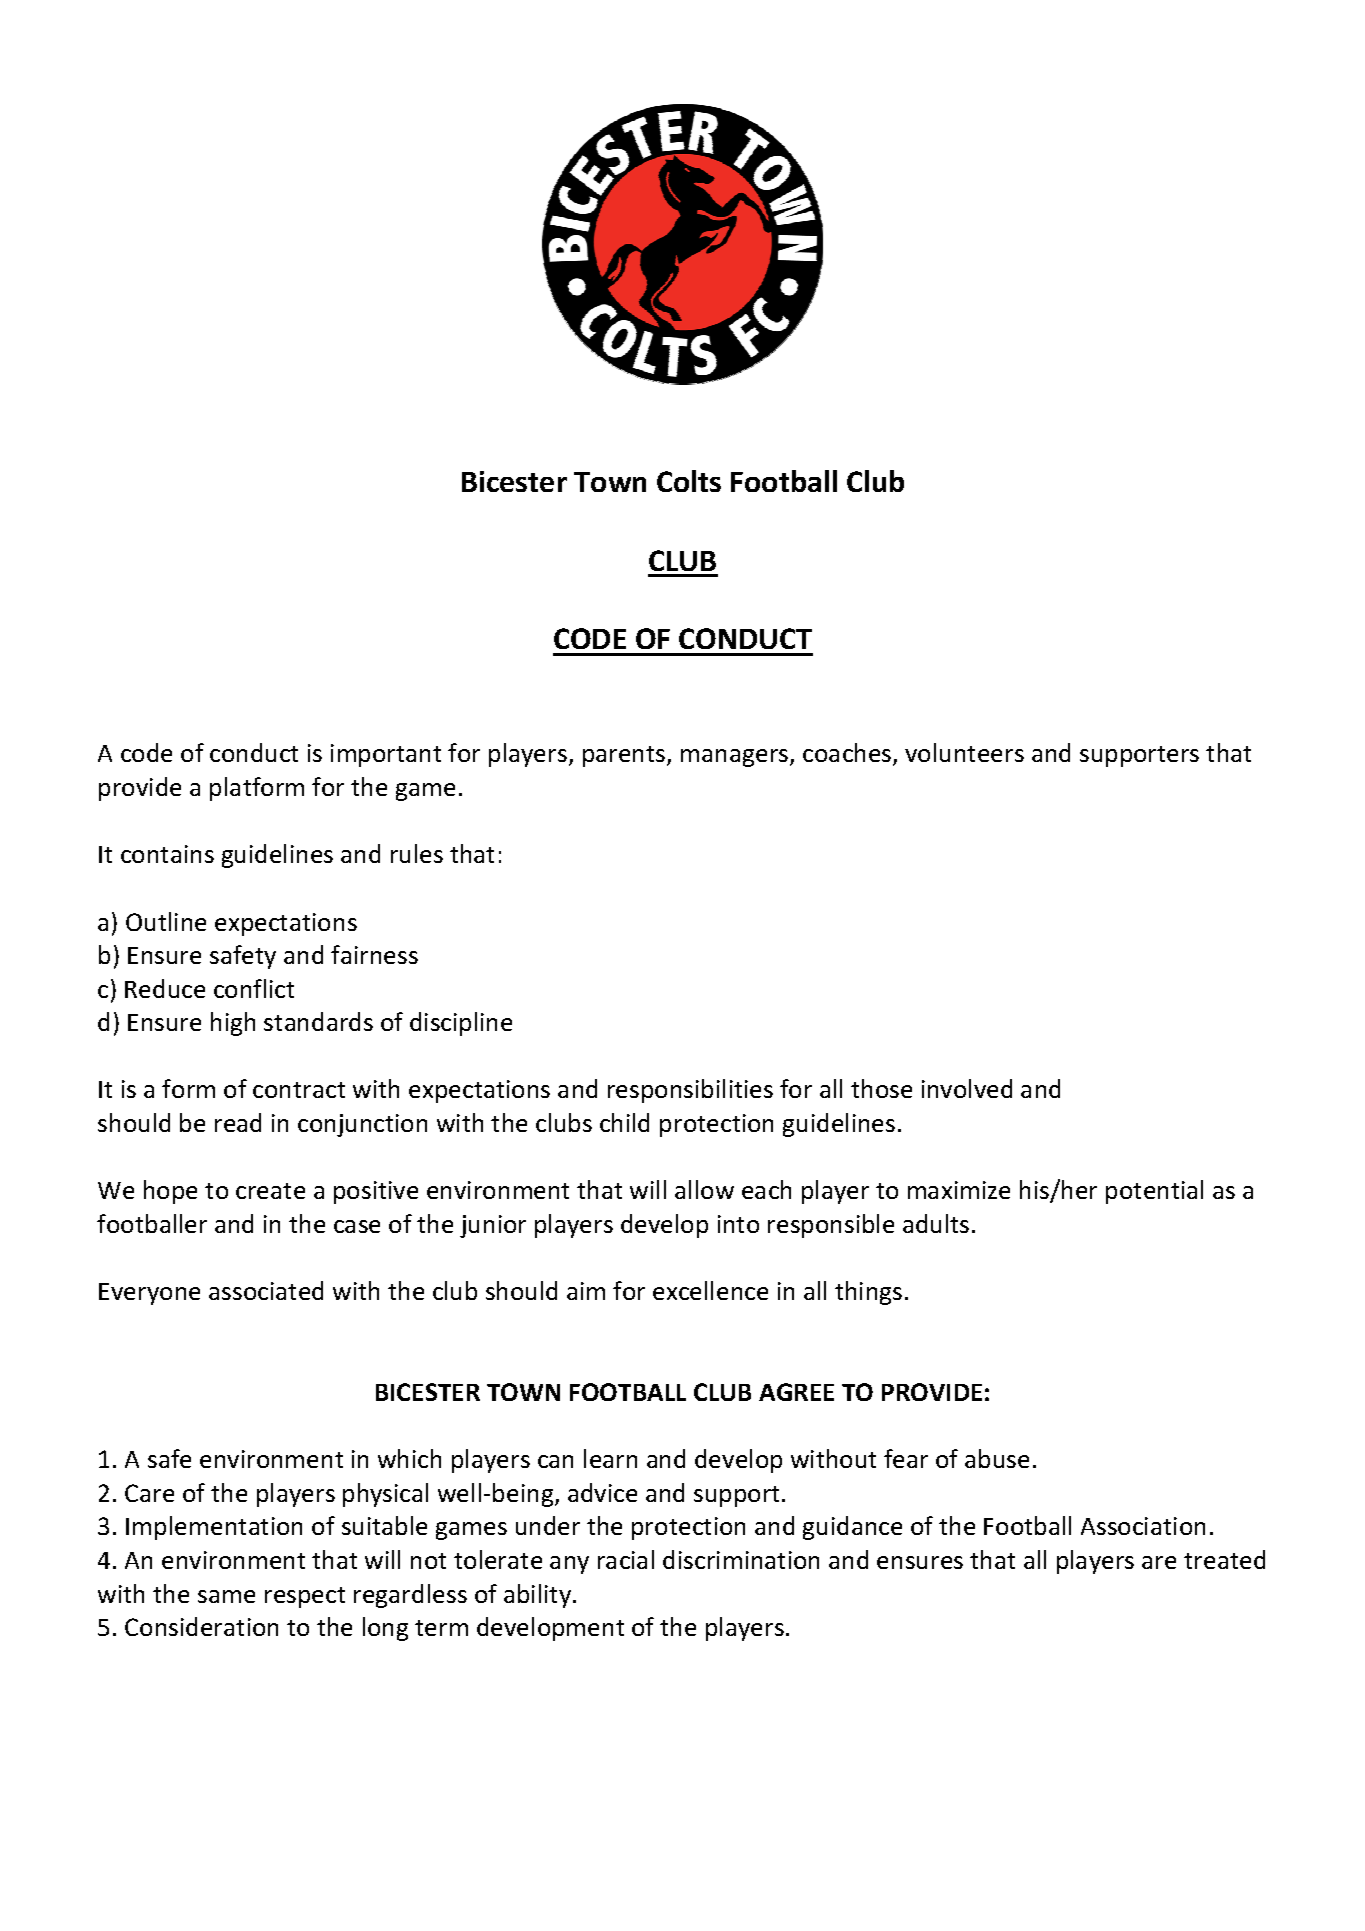  Describe the element at coordinates (625, 756) in the document. I see `parents` at that location.
